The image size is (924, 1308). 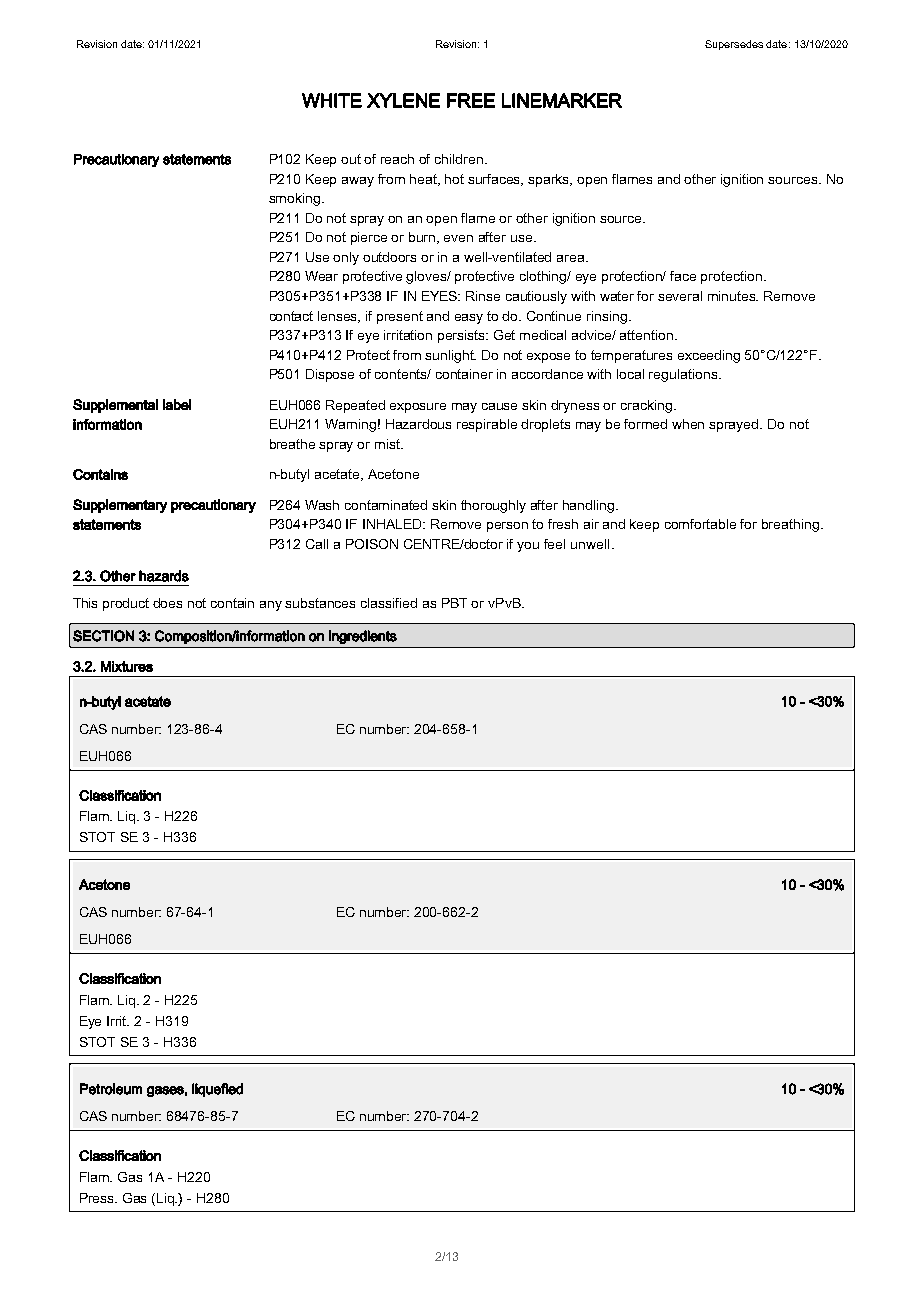 What do you see at coordinates (177, 404) in the screenshot?
I see `label` at bounding box center [177, 404].
